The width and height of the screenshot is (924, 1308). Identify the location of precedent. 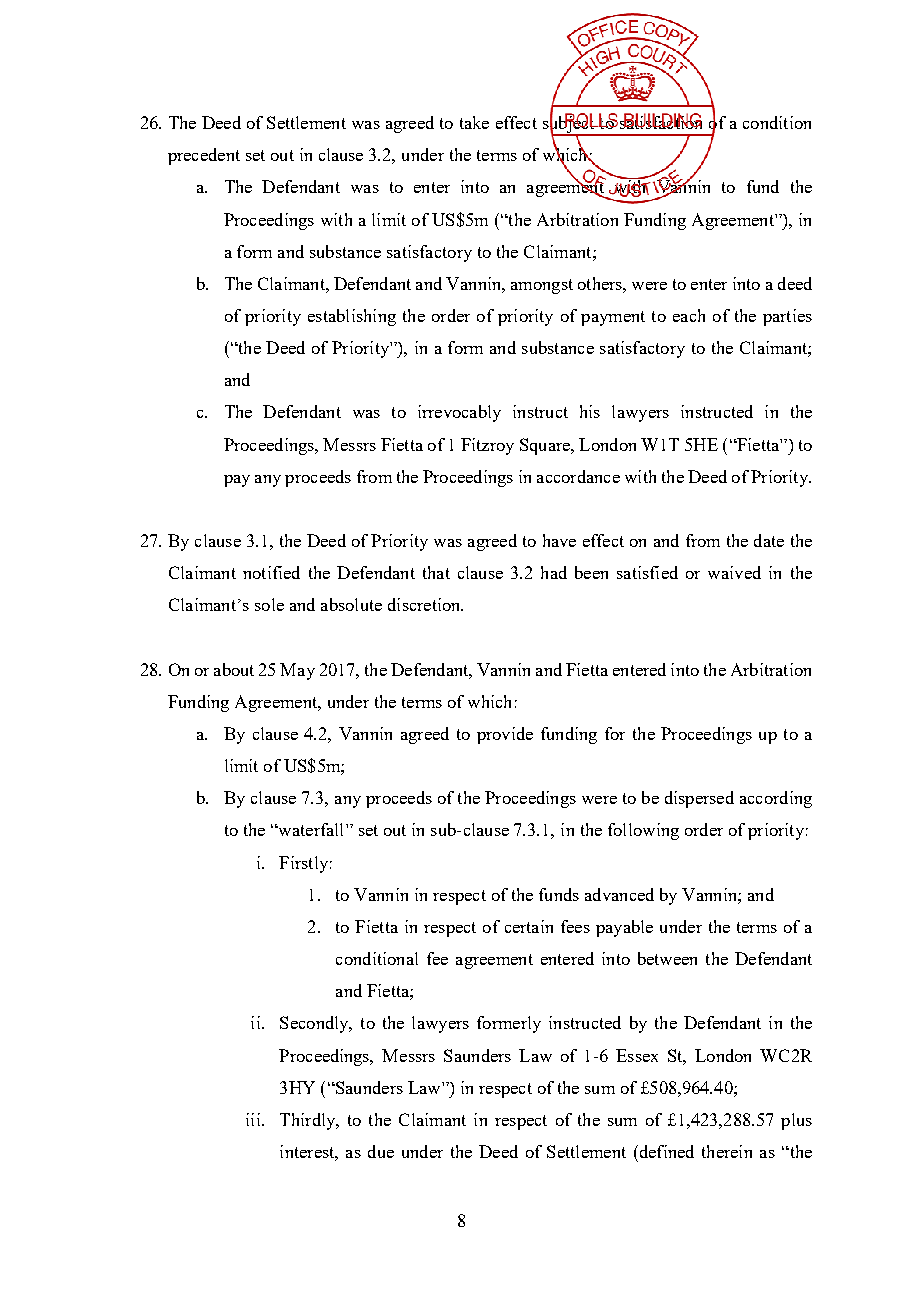
(204, 156).
